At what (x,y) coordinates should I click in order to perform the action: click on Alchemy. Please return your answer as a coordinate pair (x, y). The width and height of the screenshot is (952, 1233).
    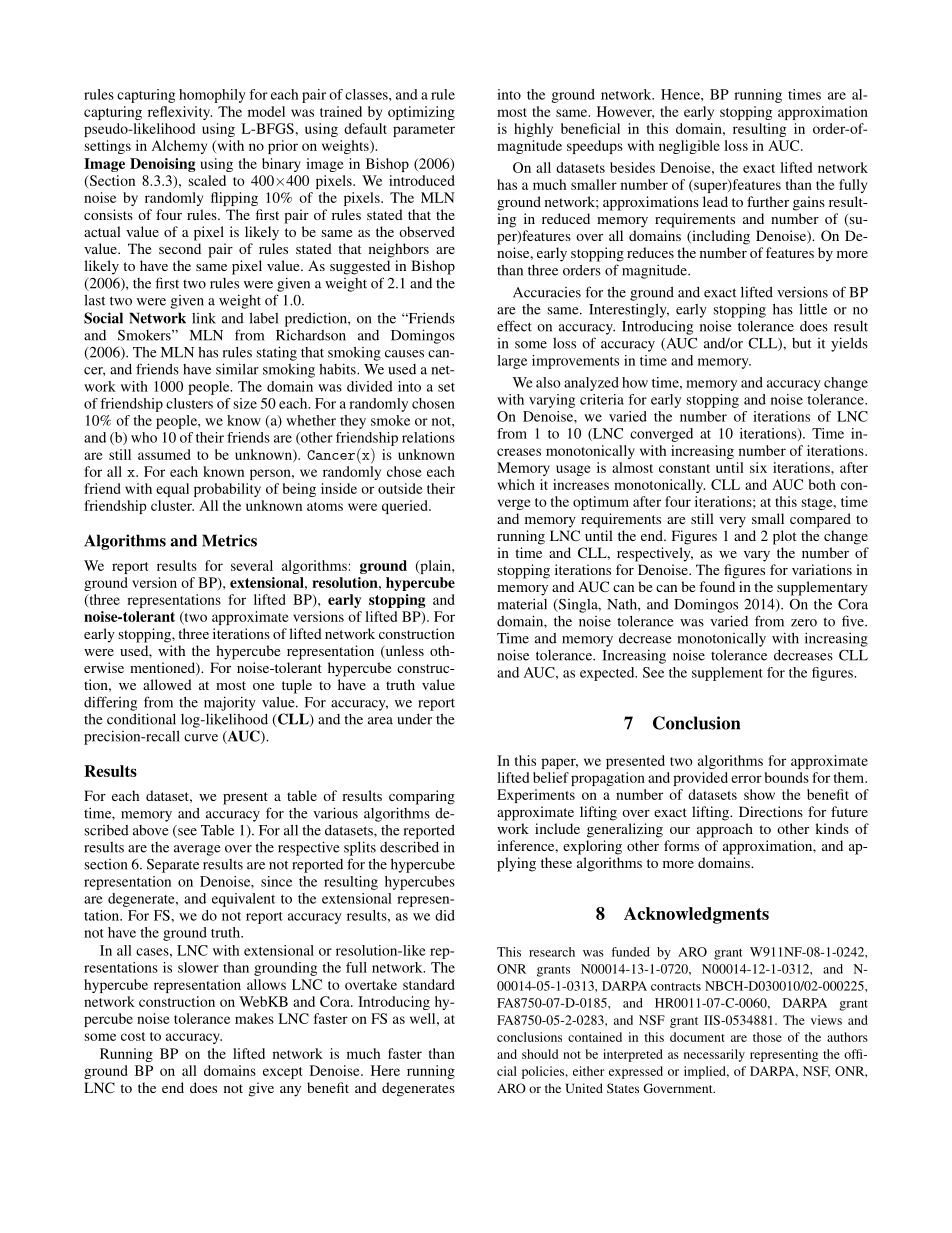
    Looking at the image, I should click on (179, 147).
